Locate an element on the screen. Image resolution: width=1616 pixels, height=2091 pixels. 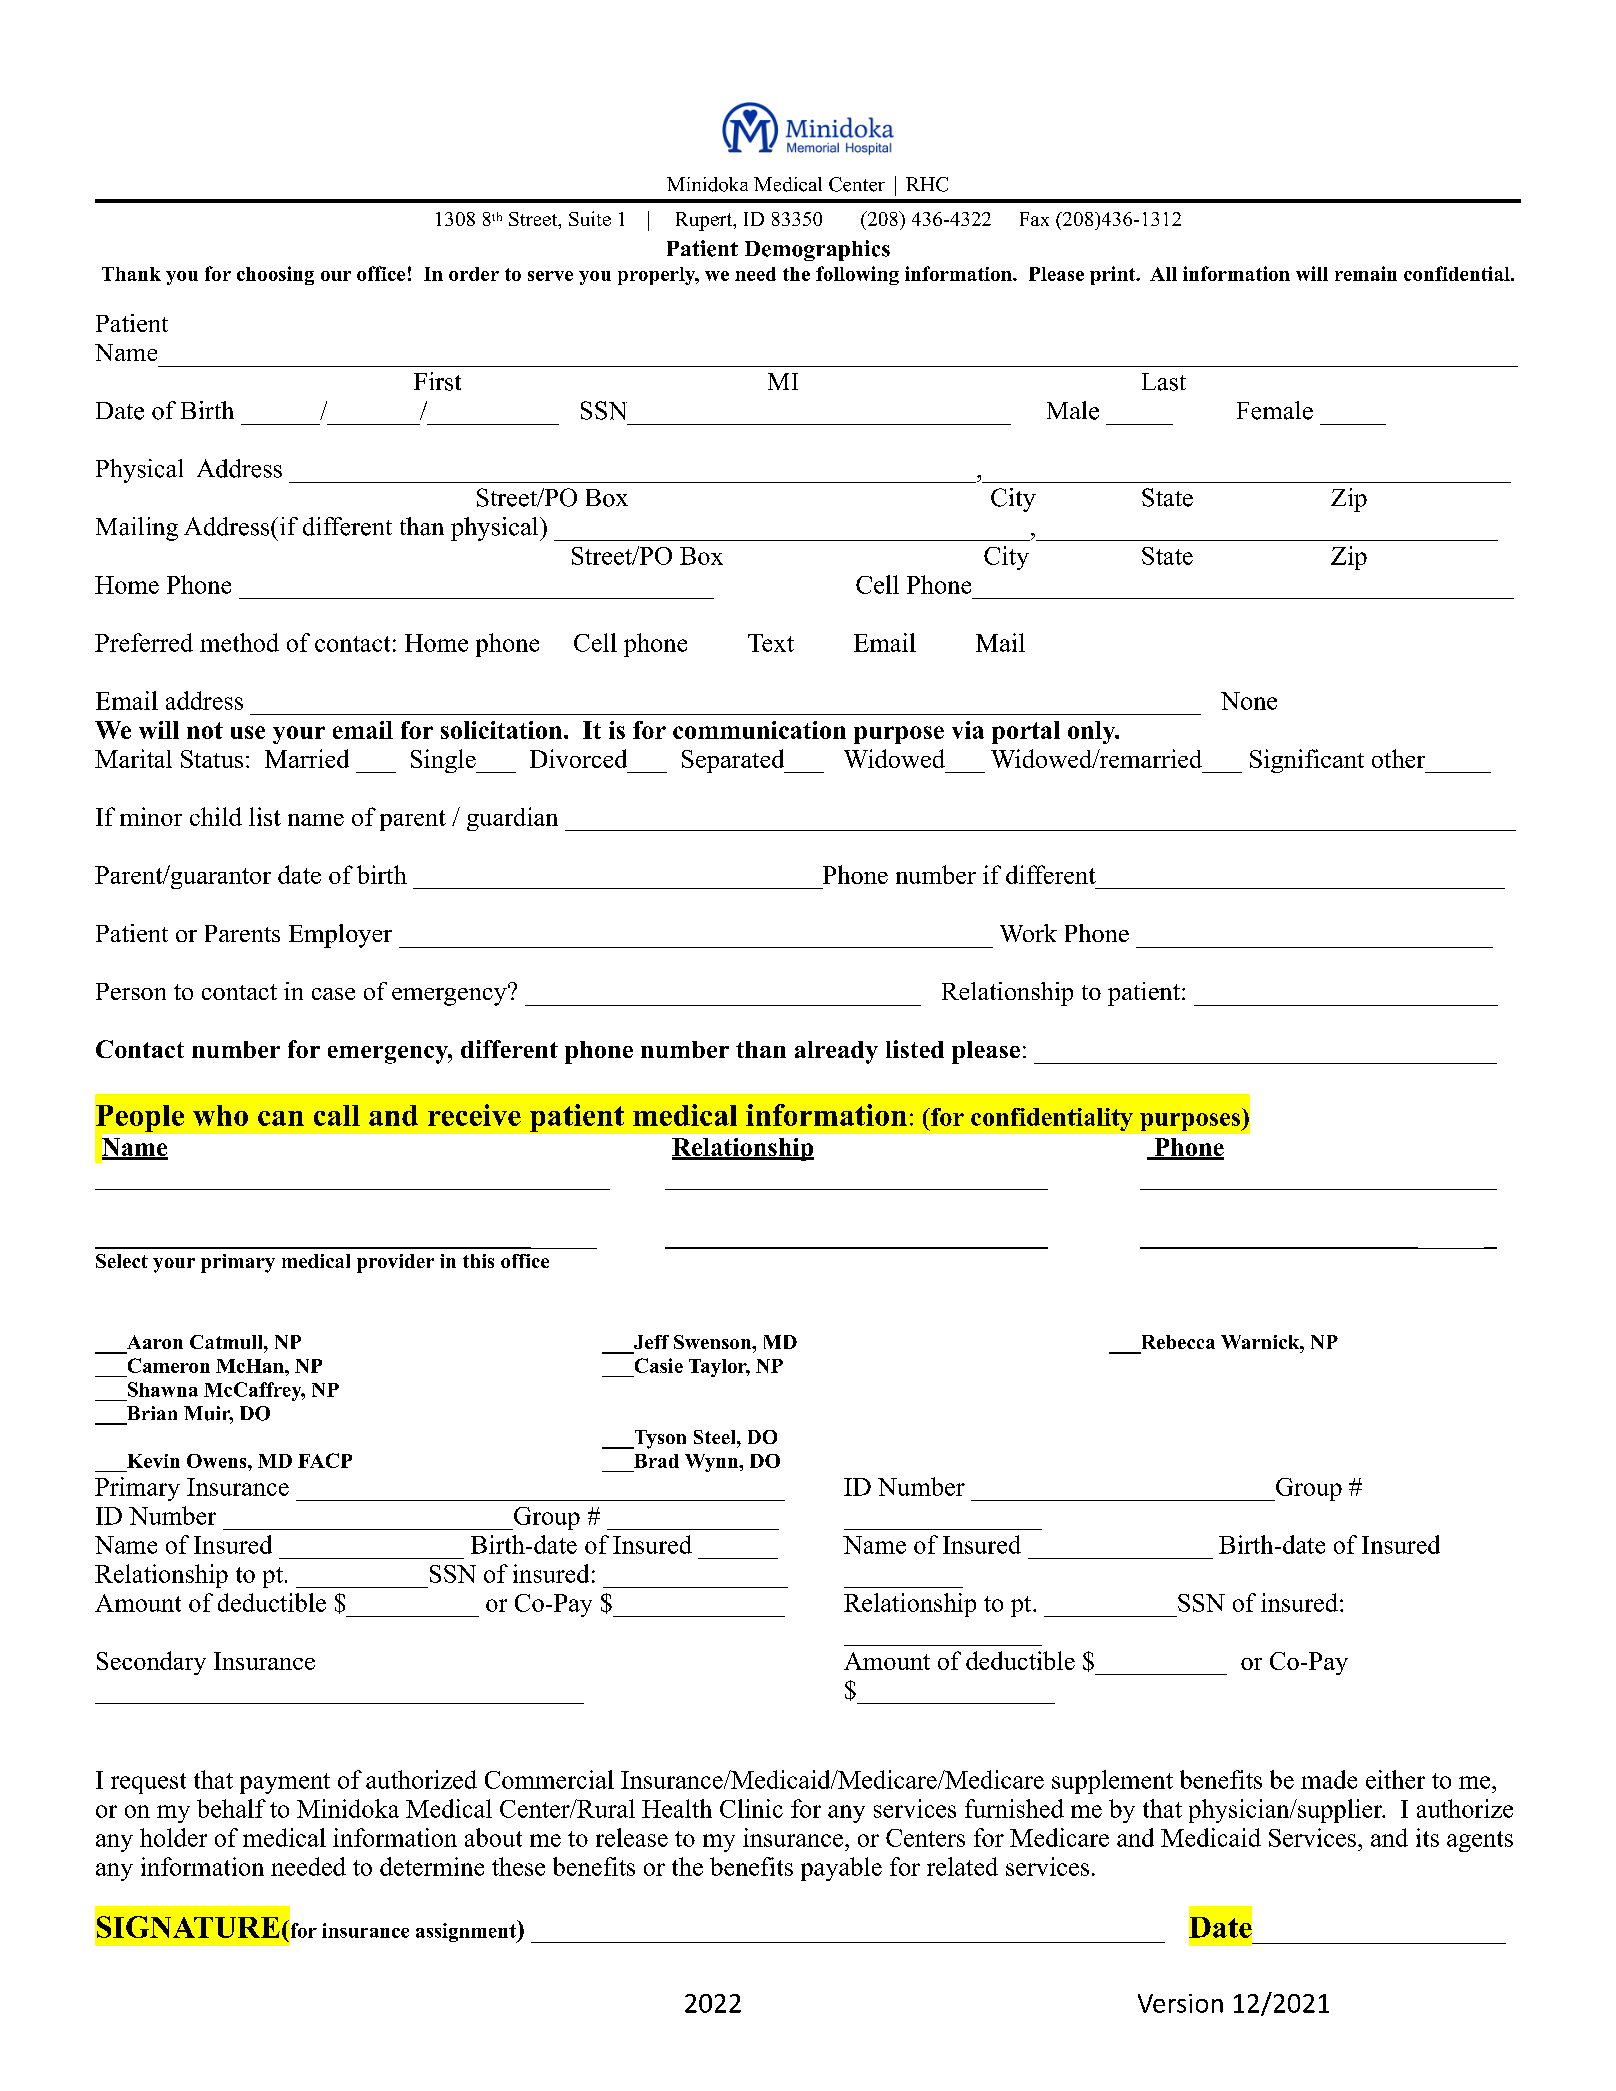
remain is located at coordinates (1366, 273).
